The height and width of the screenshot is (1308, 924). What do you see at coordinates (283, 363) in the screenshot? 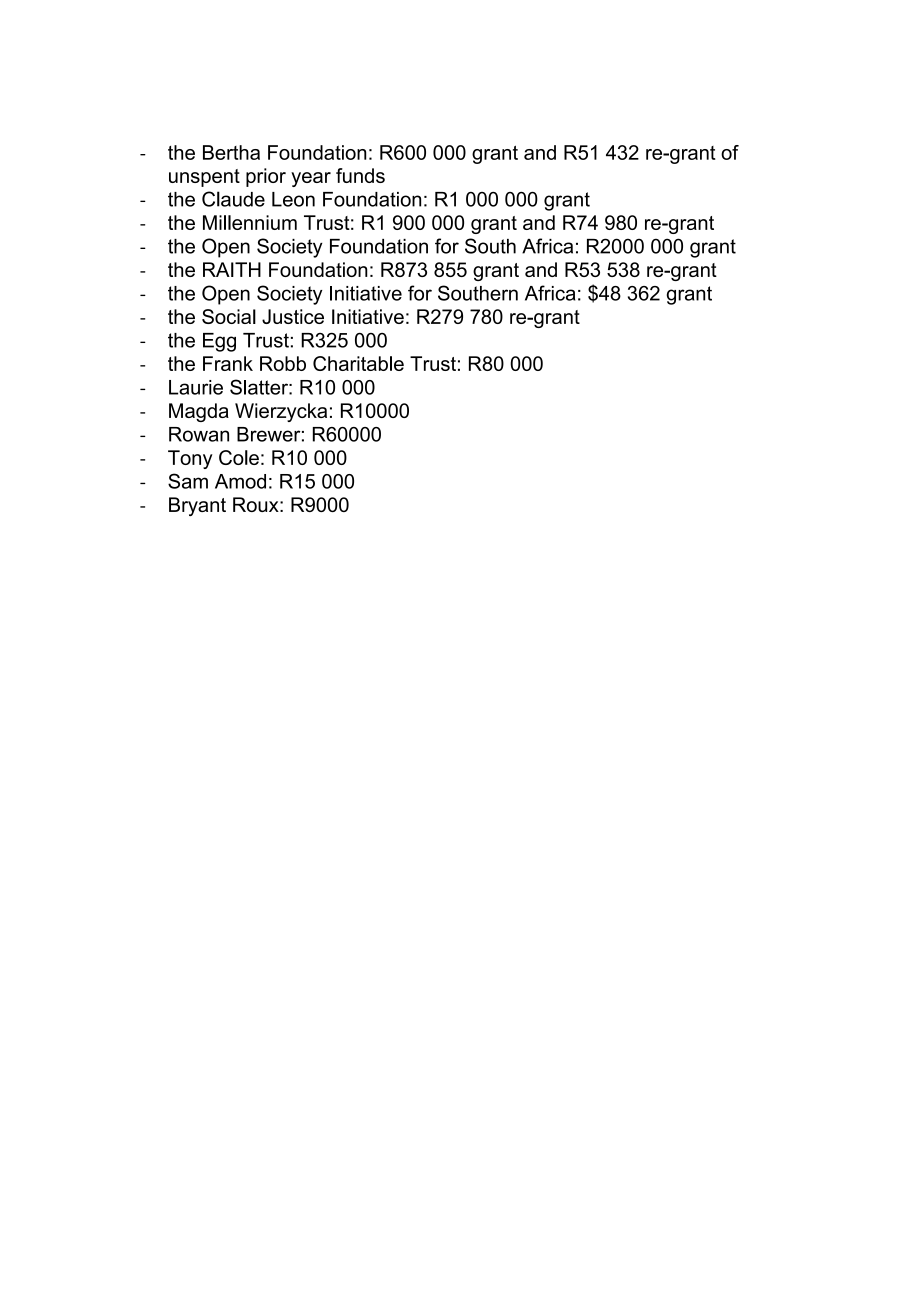
I see `Robb` at bounding box center [283, 363].
